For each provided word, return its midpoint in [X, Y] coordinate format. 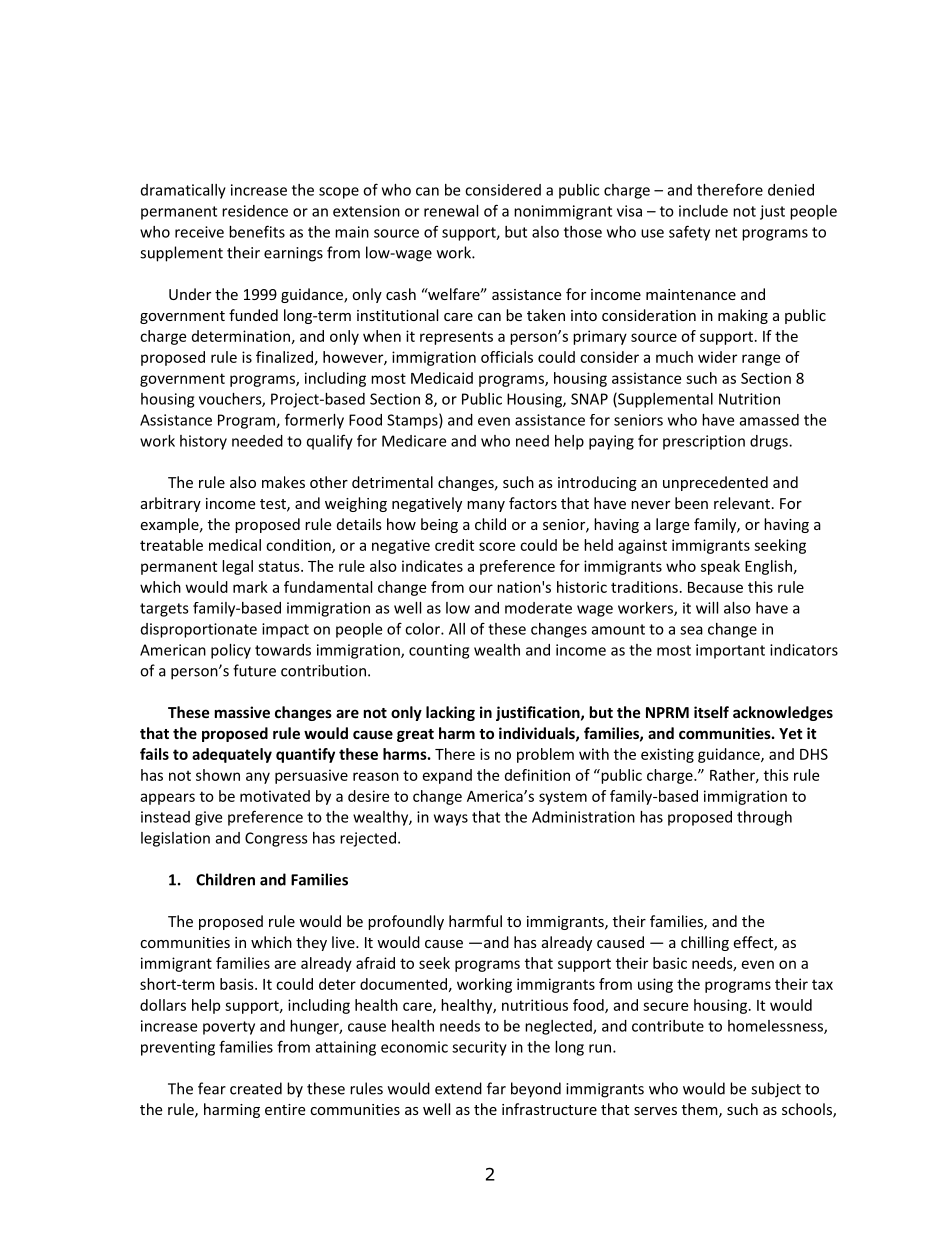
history [203, 442]
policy [231, 651]
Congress [276, 839]
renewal [451, 211]
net [726, 232]
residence [255, 211]
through [764, 818]
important [730, 651]
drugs [770, 442]
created [256, 1088]
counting [439, 651]
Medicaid [442, 378]
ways [451, 820]
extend [458, 1088]
